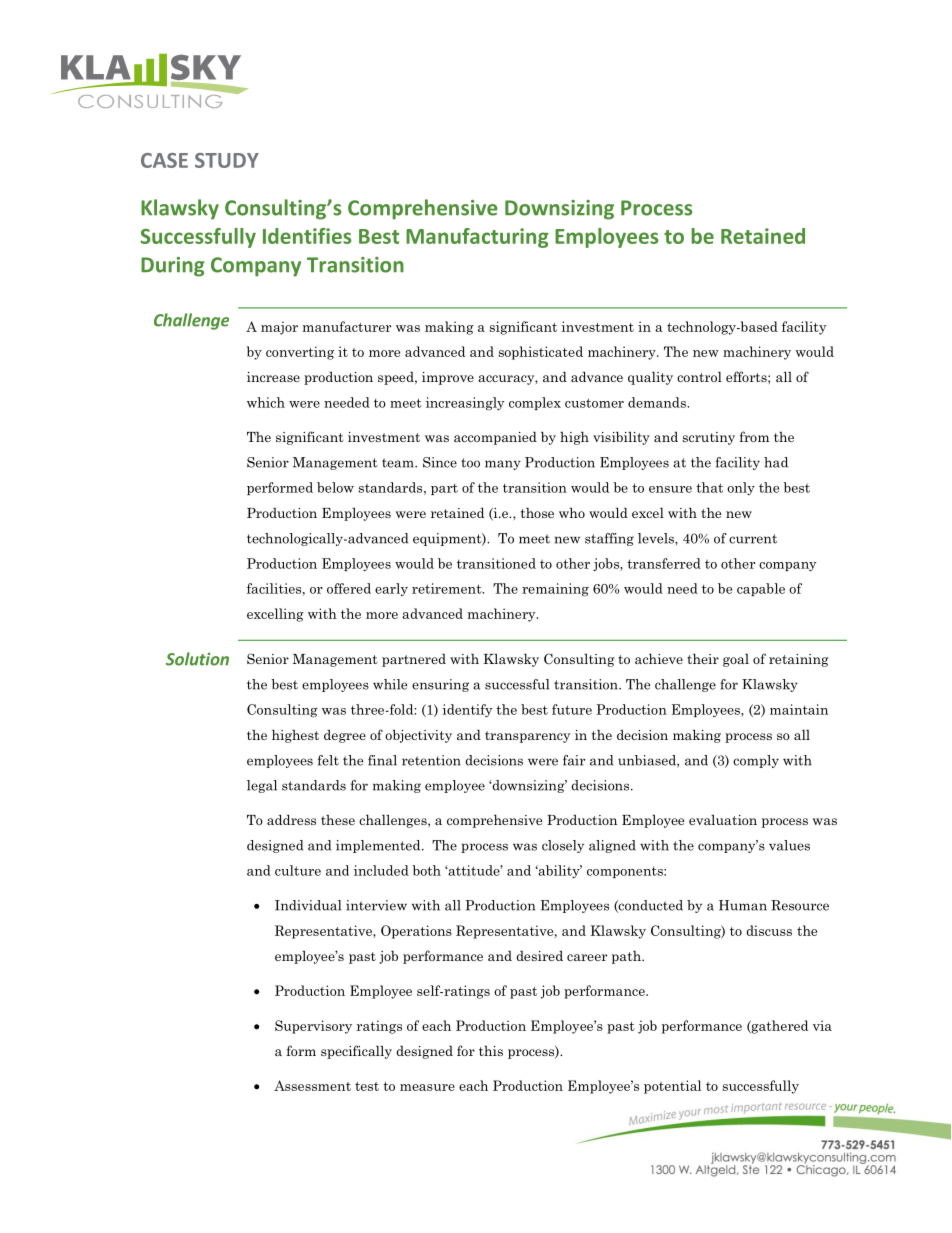  Describe the element at coordinates (197, 659) in the page. I see `Solution` at that location.
